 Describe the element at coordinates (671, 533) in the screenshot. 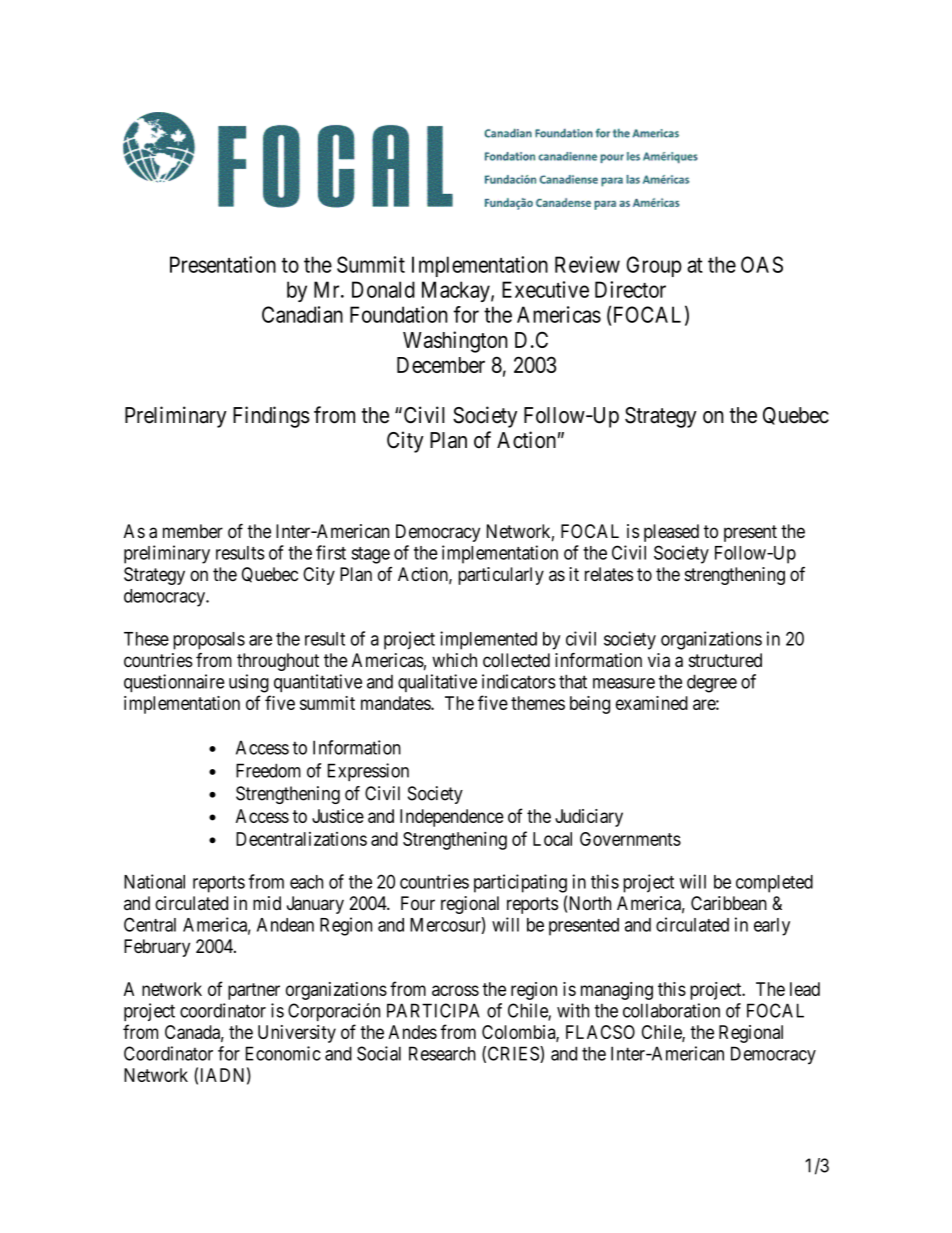

I see `pleased` at that location.
